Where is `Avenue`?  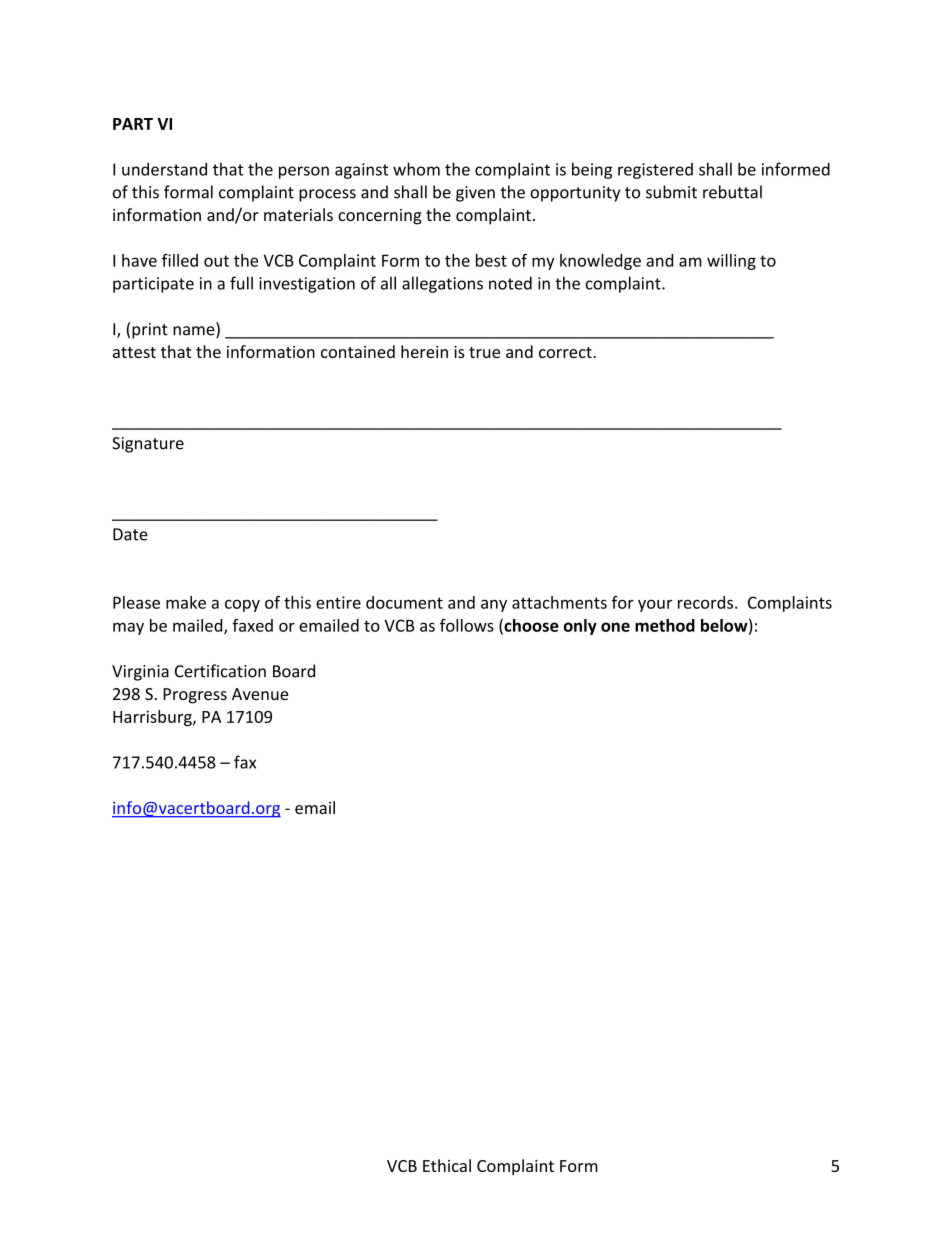
Avenue is located at coordinates (260, 694).
